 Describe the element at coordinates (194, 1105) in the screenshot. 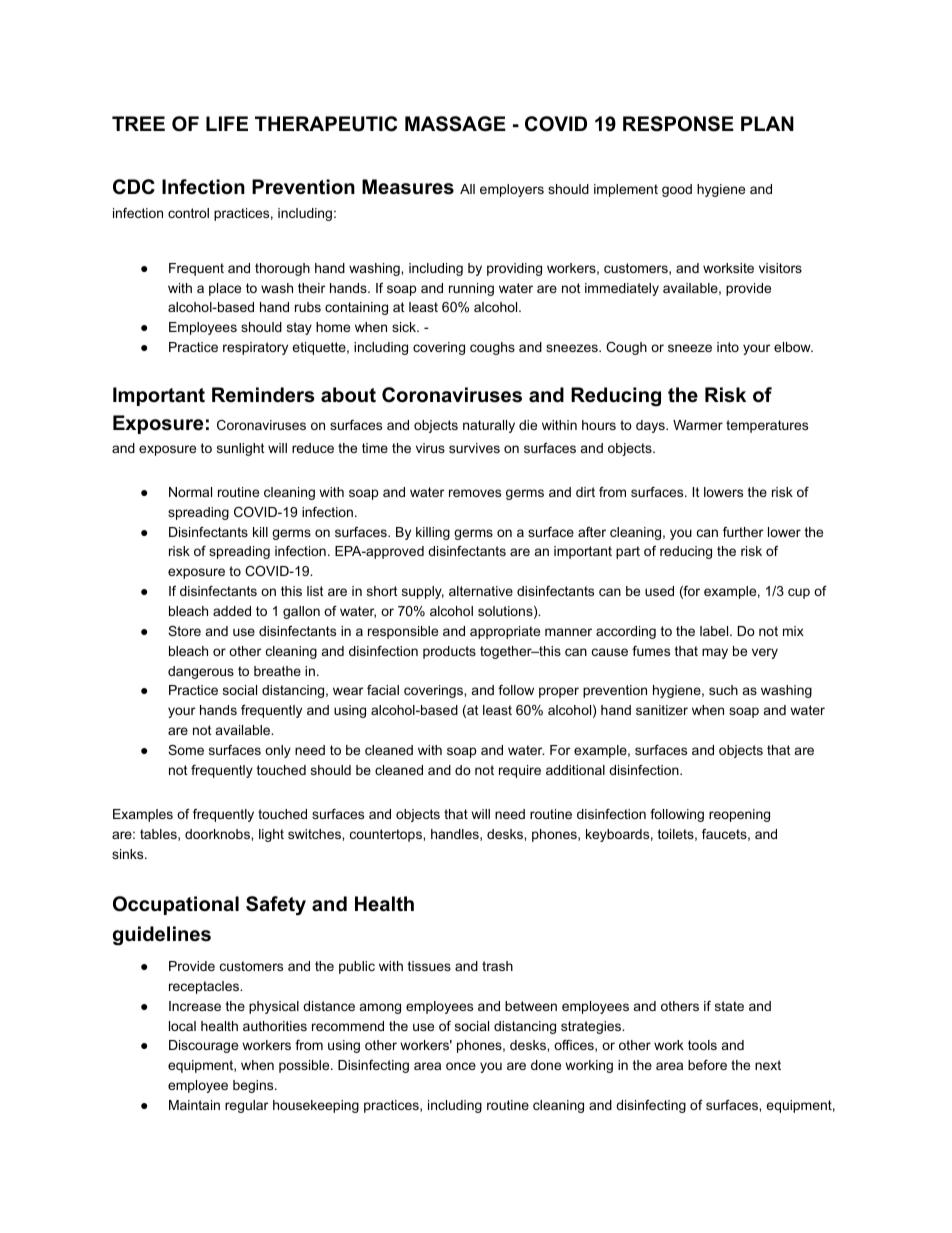

I see `Maintain` at that location.
